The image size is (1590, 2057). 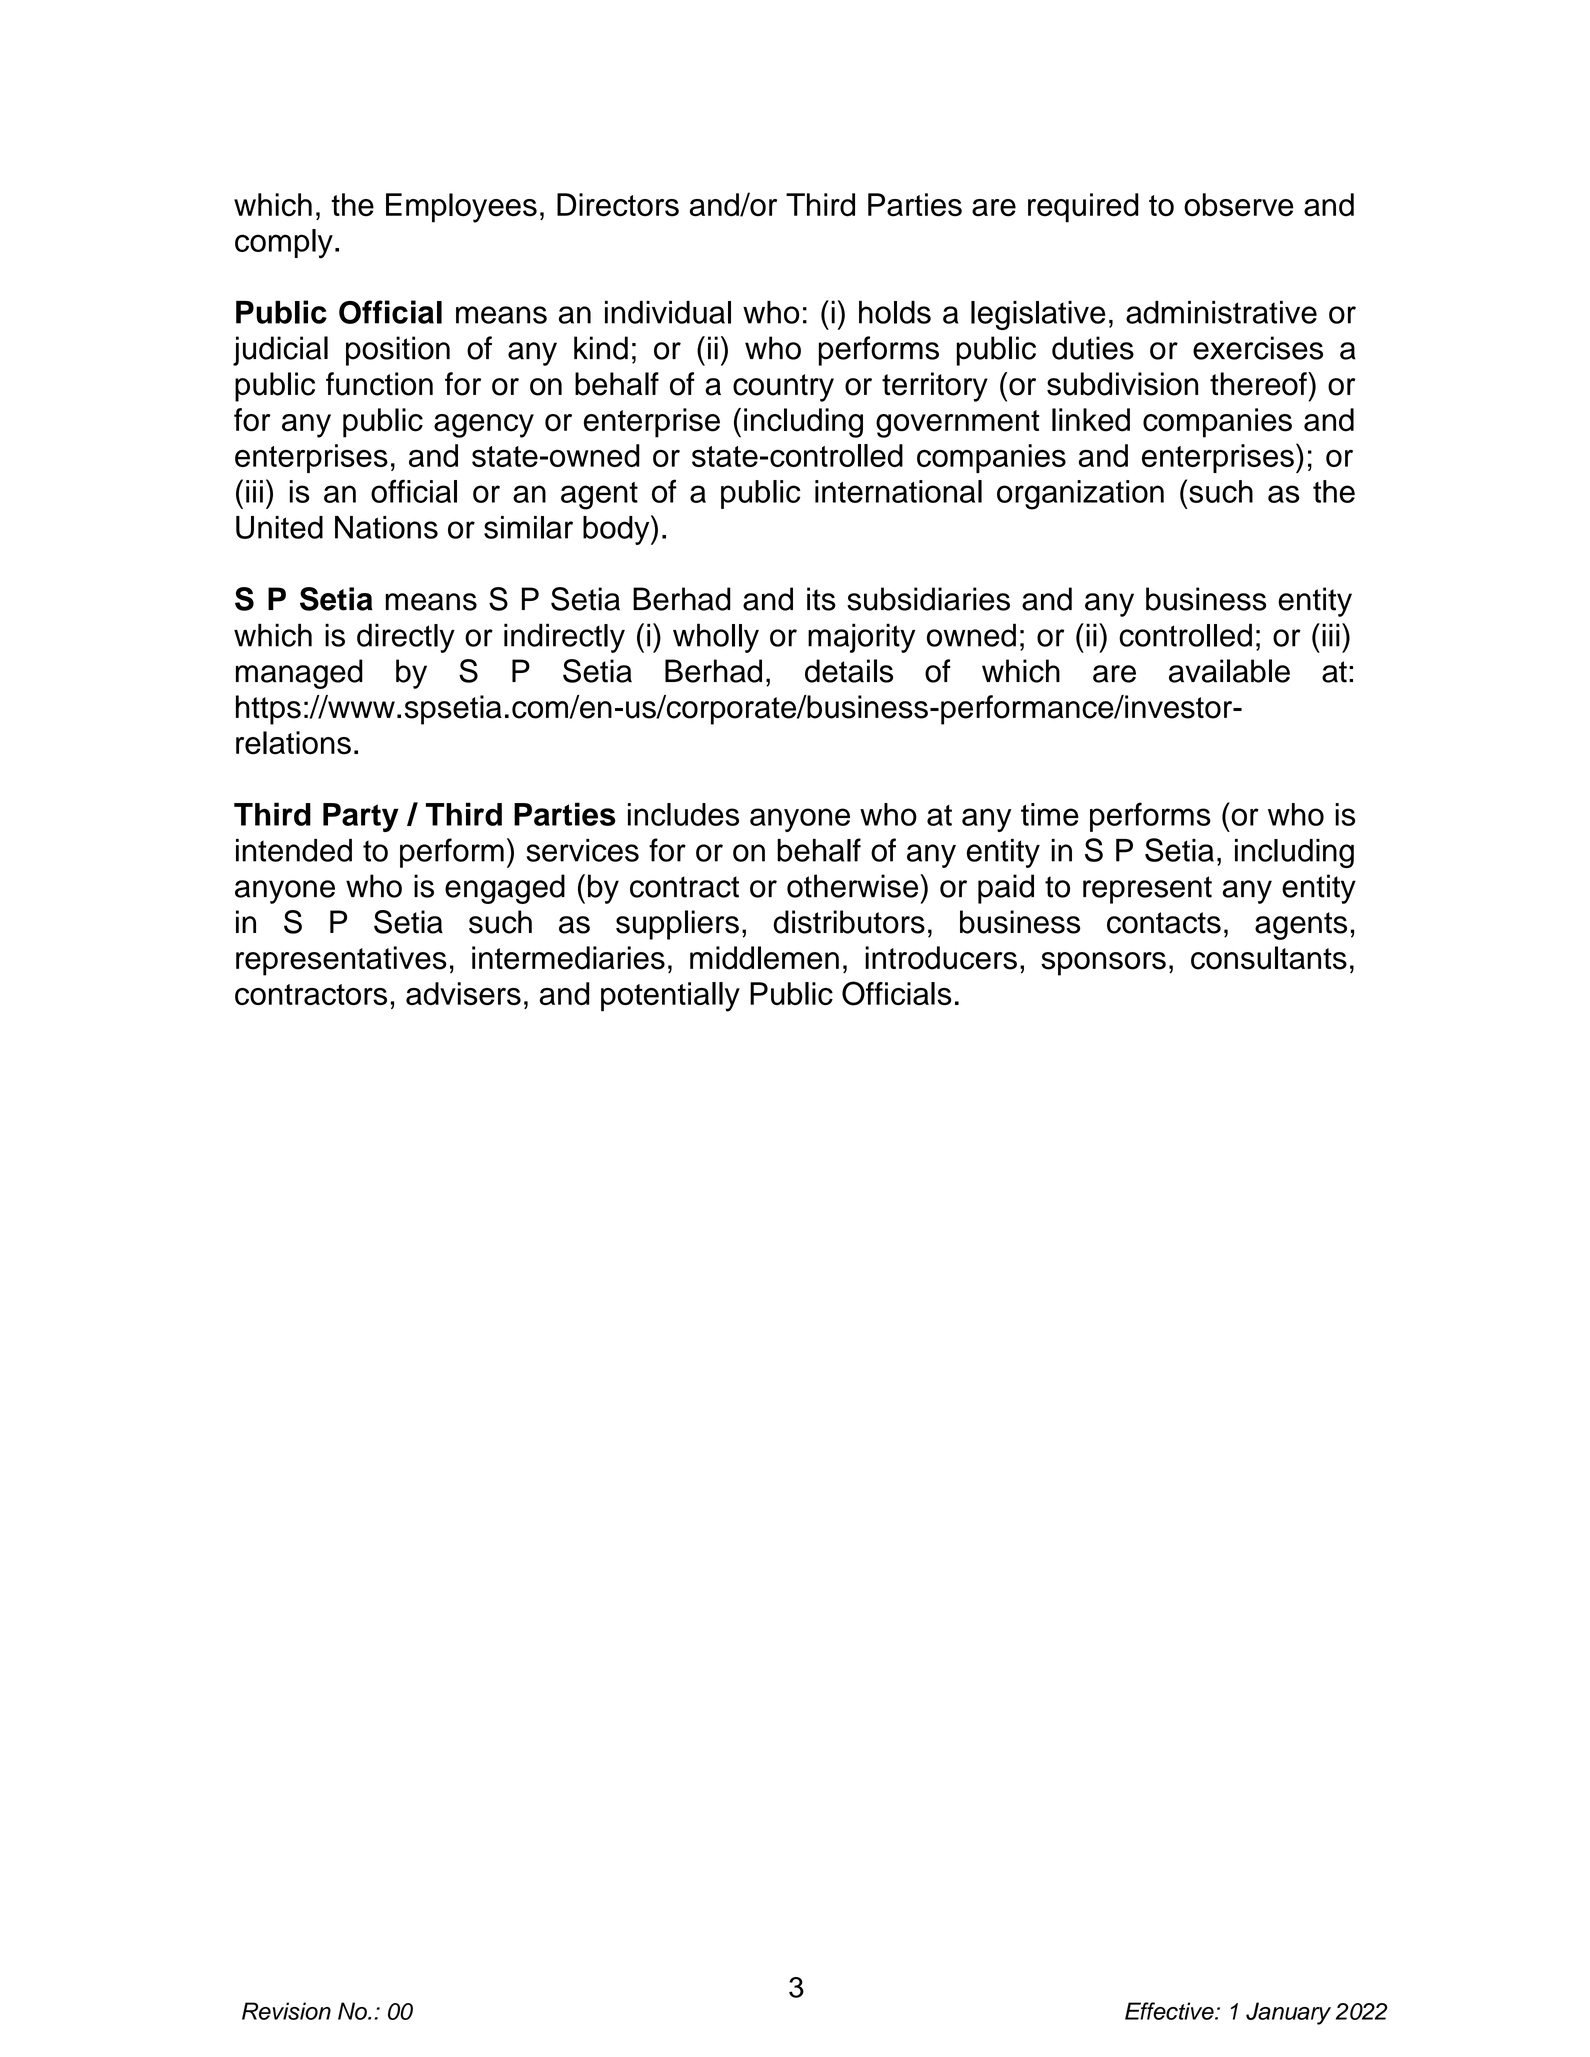 What do you see at coordinates (895, 312) in the page?
I see `holds` at bounding box center [895, 312].
